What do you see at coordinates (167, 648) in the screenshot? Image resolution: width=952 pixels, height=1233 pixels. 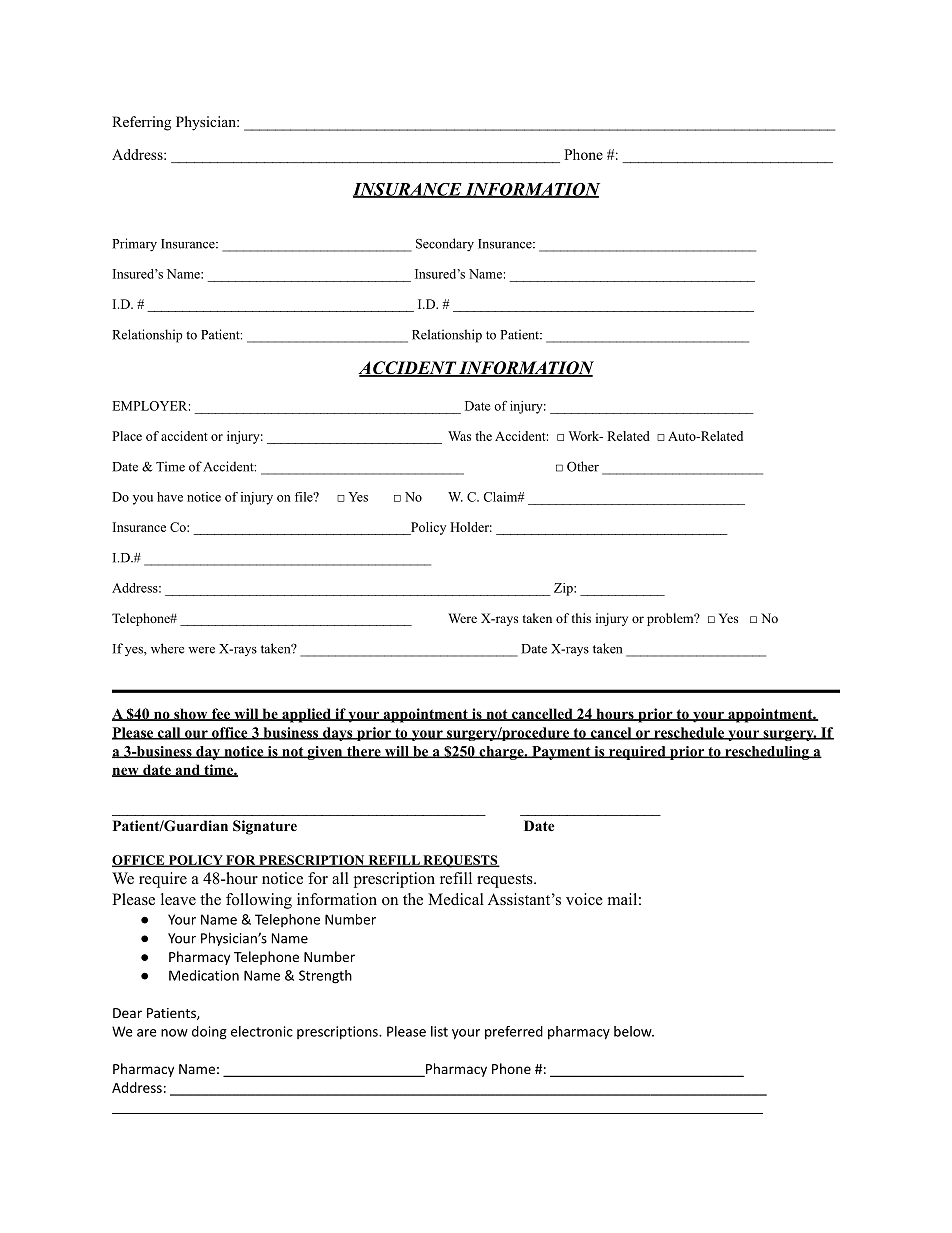 I see `where` at bounding box center [167, 648].
